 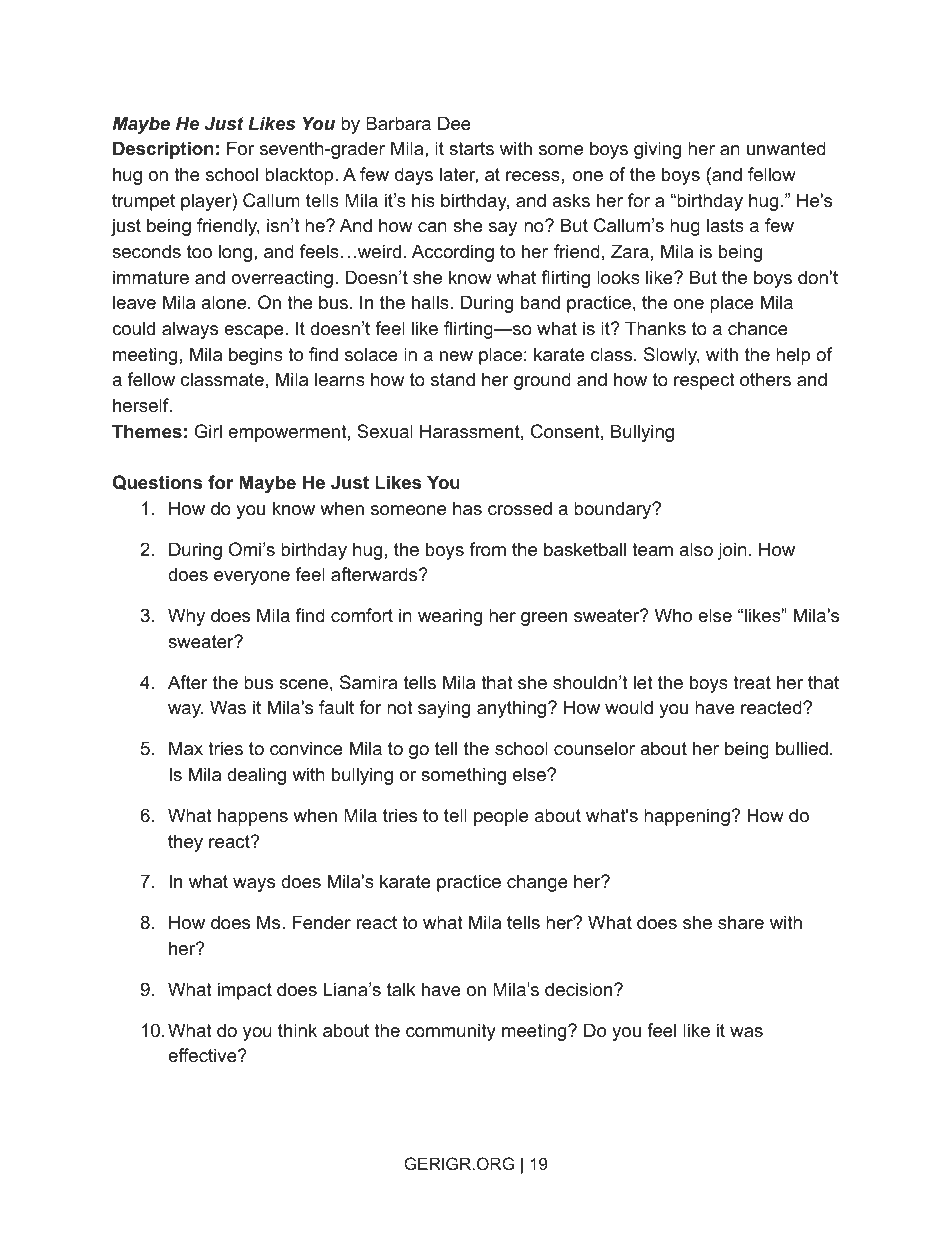 What do you see at coordinates (688, 817) in the document?
I see `happening` at bounding box center [688, 817].
